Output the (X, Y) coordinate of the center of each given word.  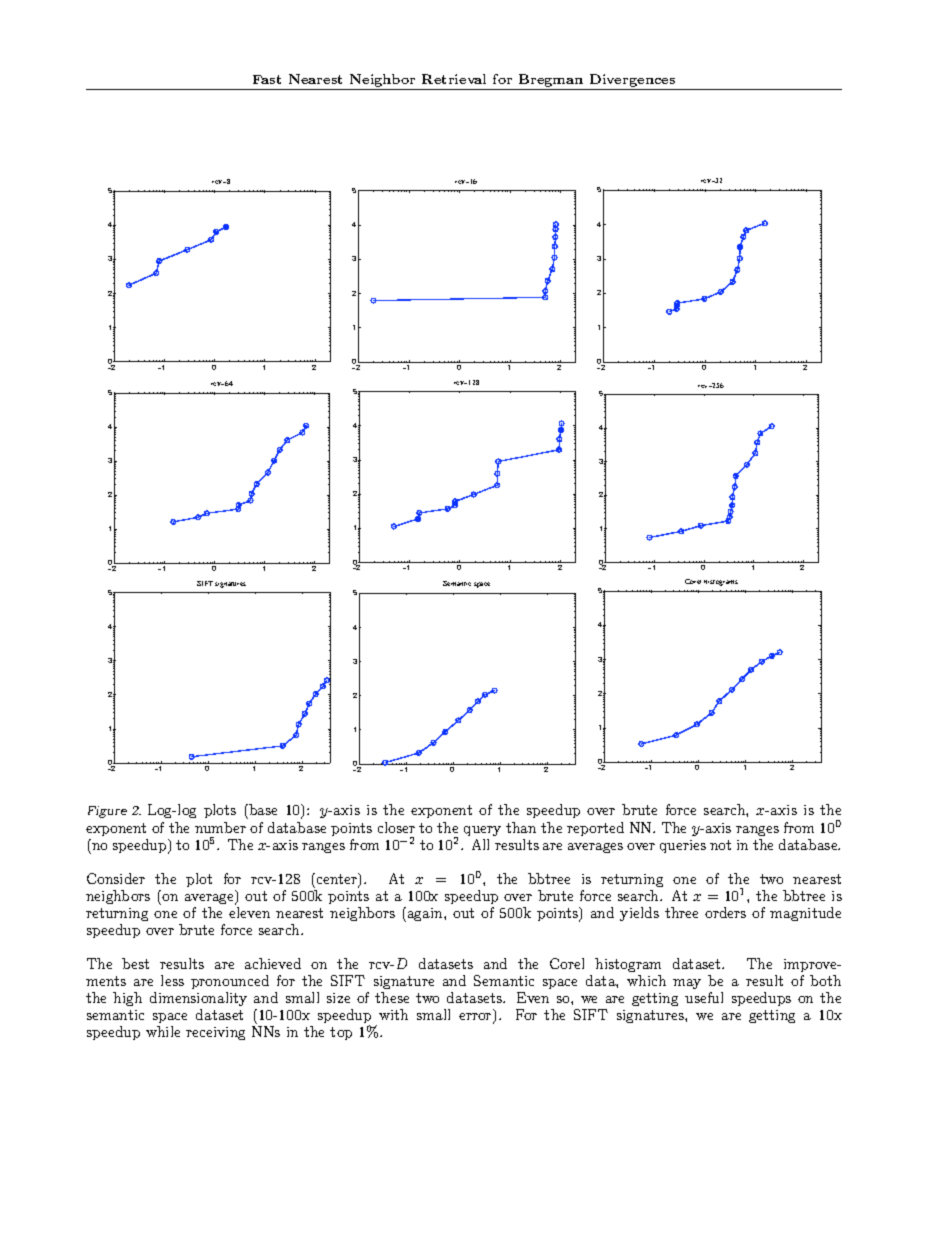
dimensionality (198, 999)
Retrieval (454, 79)
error (476, 1018)
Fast (267, 79)
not (720, 845)
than (521, 827)
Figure (107, 812)
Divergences (632, 80)
